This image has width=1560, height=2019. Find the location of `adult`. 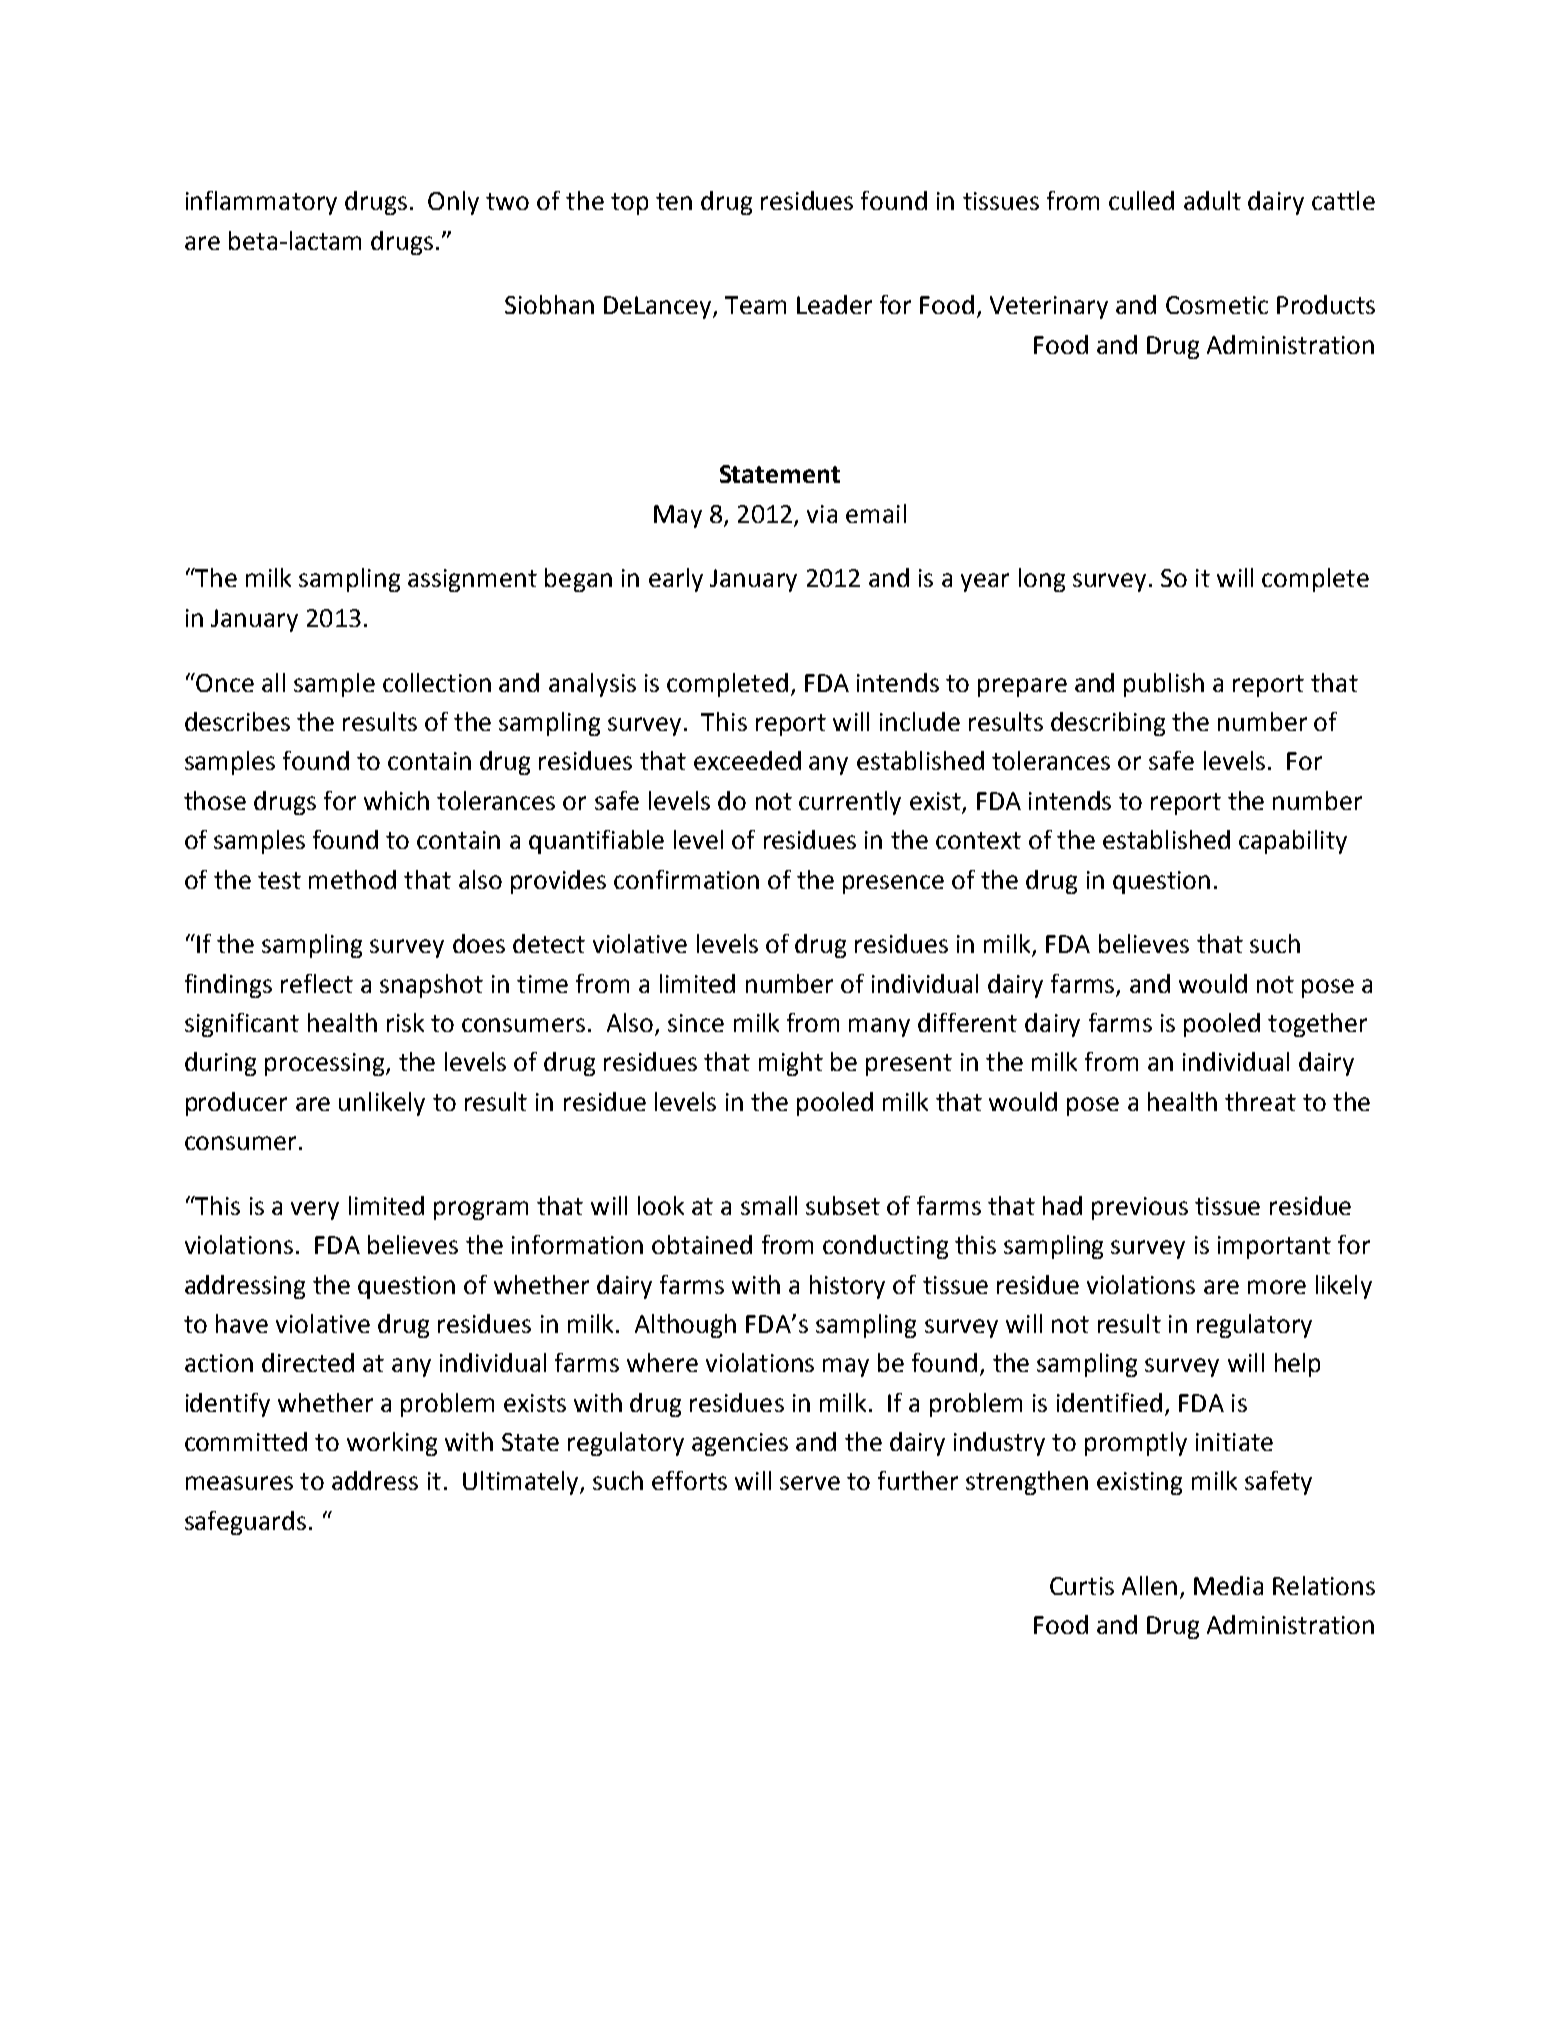

adult is located at coordinates (1212, 200).
